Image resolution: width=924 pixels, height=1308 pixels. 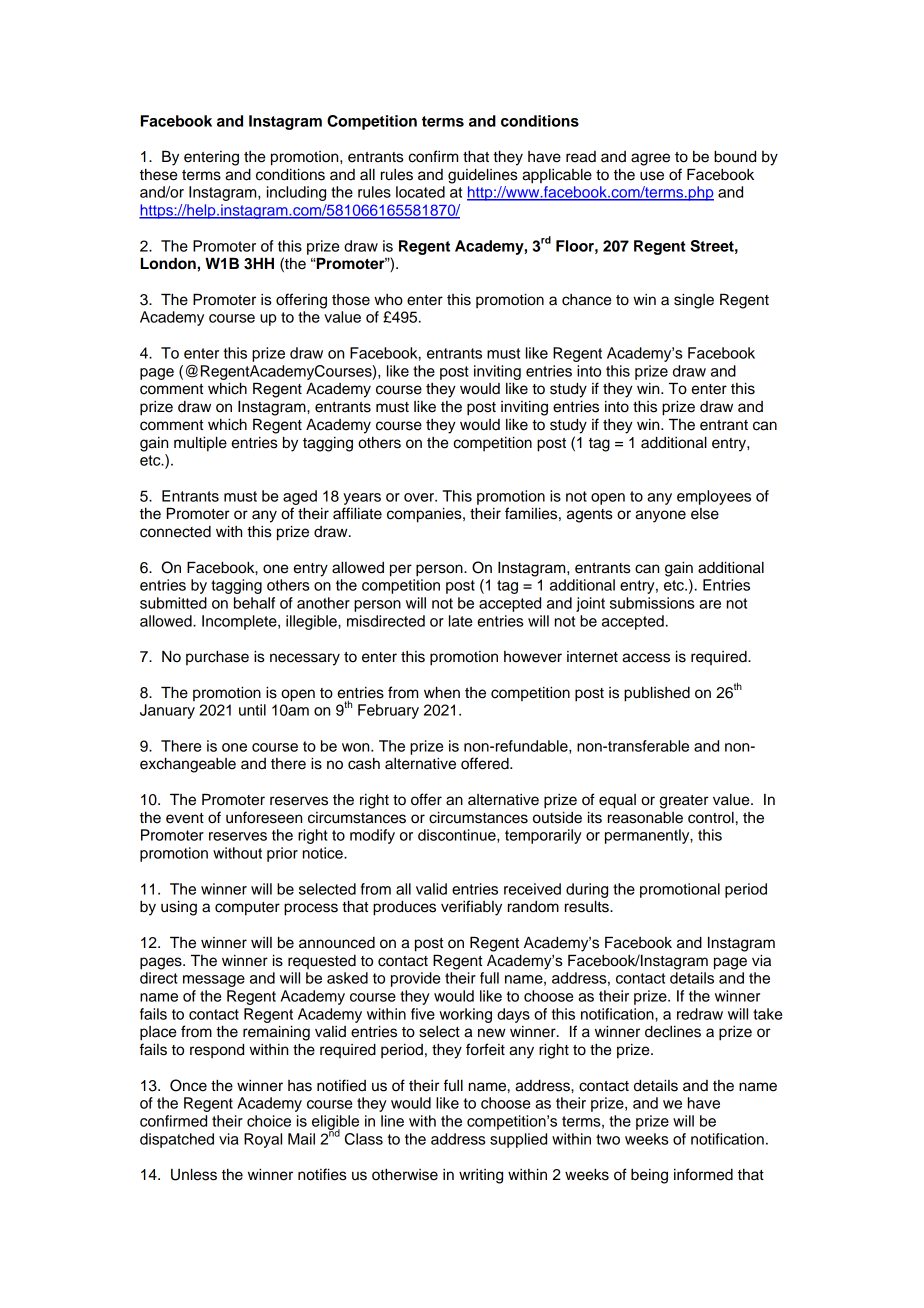 What do you see at coordinates (263, 1140) in the screenshot?
I see `Royal` at bounding box center [263, 1140].
